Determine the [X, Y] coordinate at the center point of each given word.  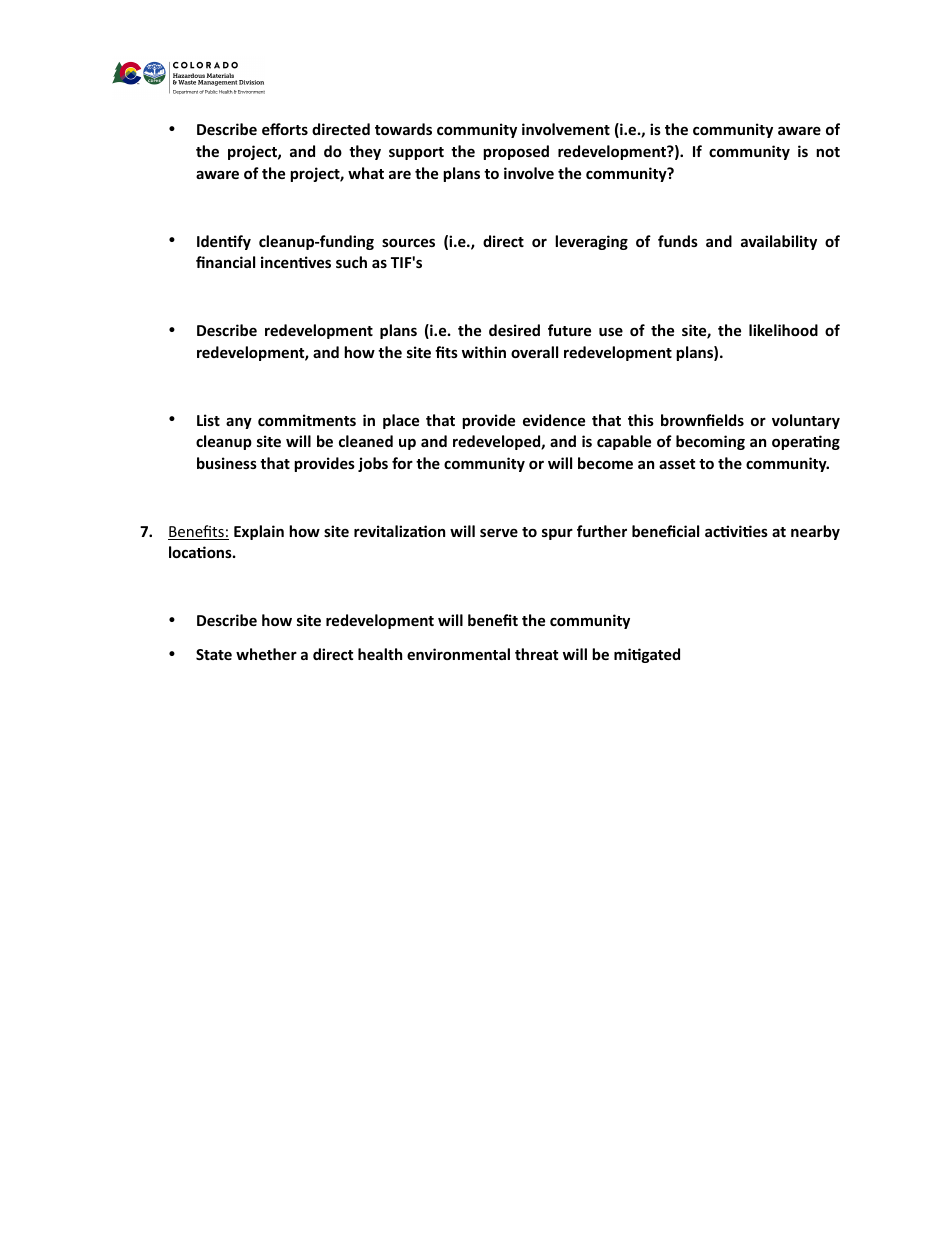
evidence [554, 420]
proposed [516, 152]
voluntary [806, 421]
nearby [815, 532]
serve [499, 532]
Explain [259, 532]
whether [266, 654]
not [828, 152]
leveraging [591, 242]
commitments [307, 420]
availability [779, 242]
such [351, 262]
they [365, 152]
